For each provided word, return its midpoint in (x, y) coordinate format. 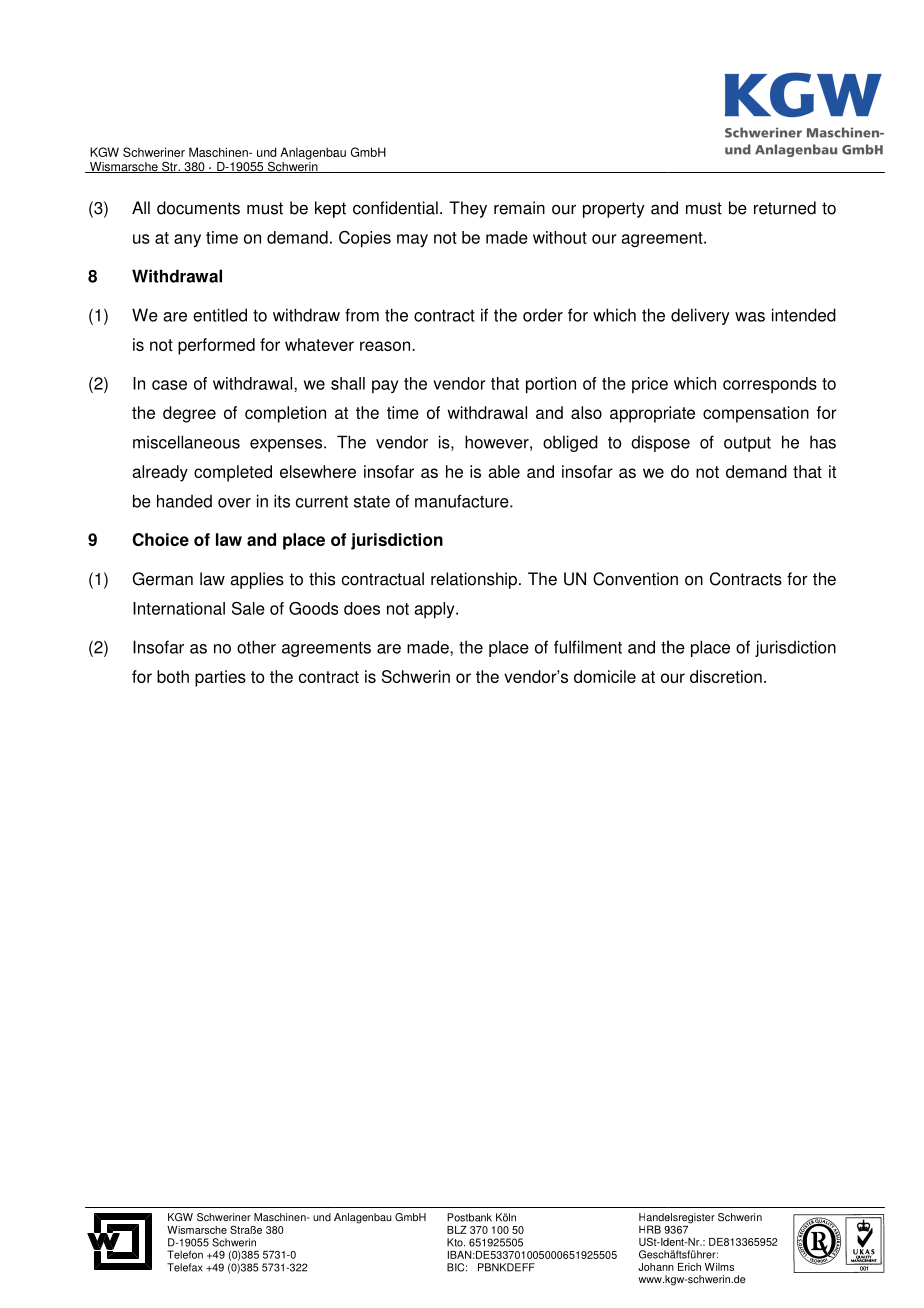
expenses (287, 445)
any (187, 240)
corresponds (770, 385)
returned (785, 208)
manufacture (463, 501)
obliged (570, 443)
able (504, 471)
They (468, 209)
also (586, 412)
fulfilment (588, 647)
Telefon (185, 1254)
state (372, 502)
